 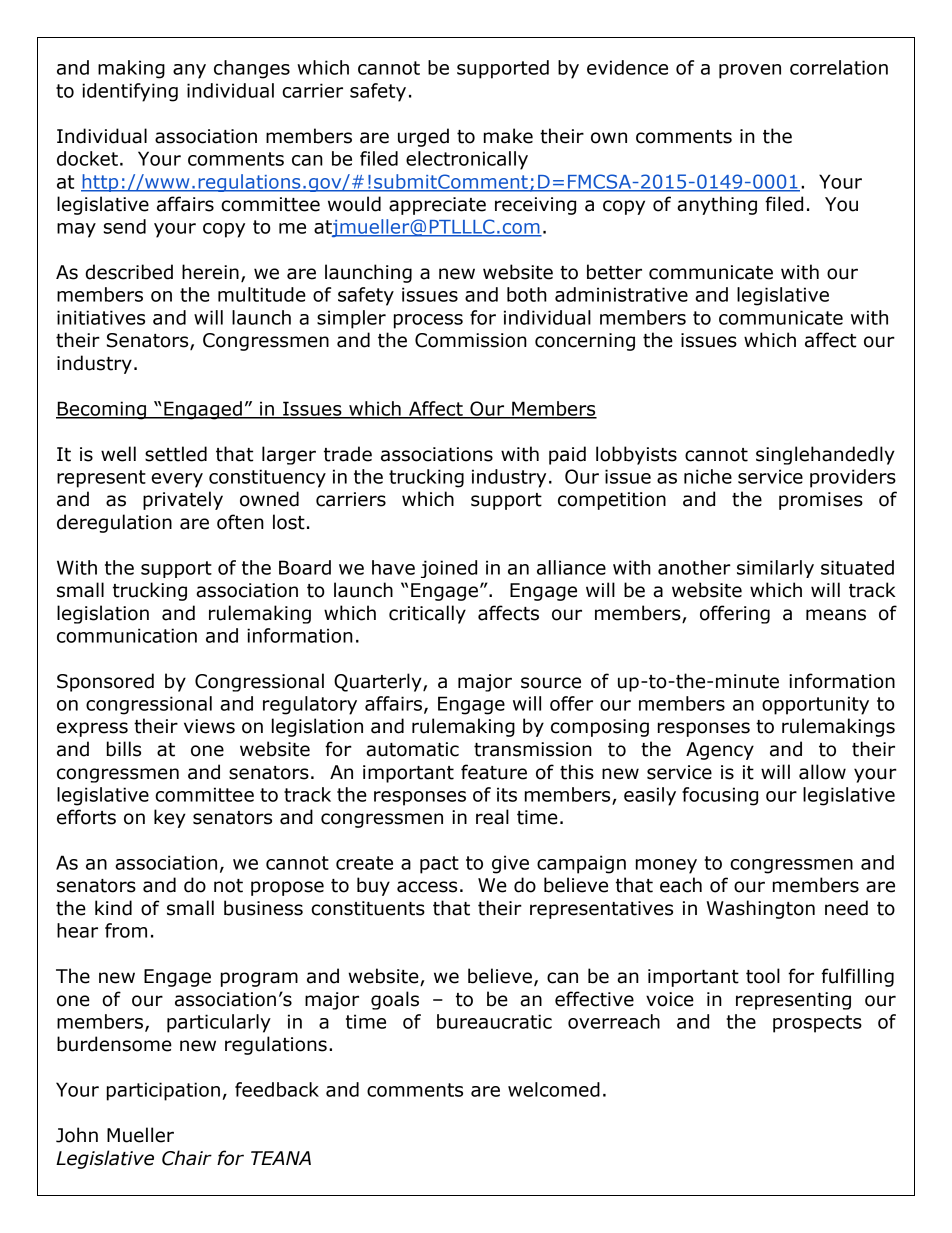 What do you see at coordinates (427, 614) in the image?
I see `critically` at bounding box center [427, 614].
